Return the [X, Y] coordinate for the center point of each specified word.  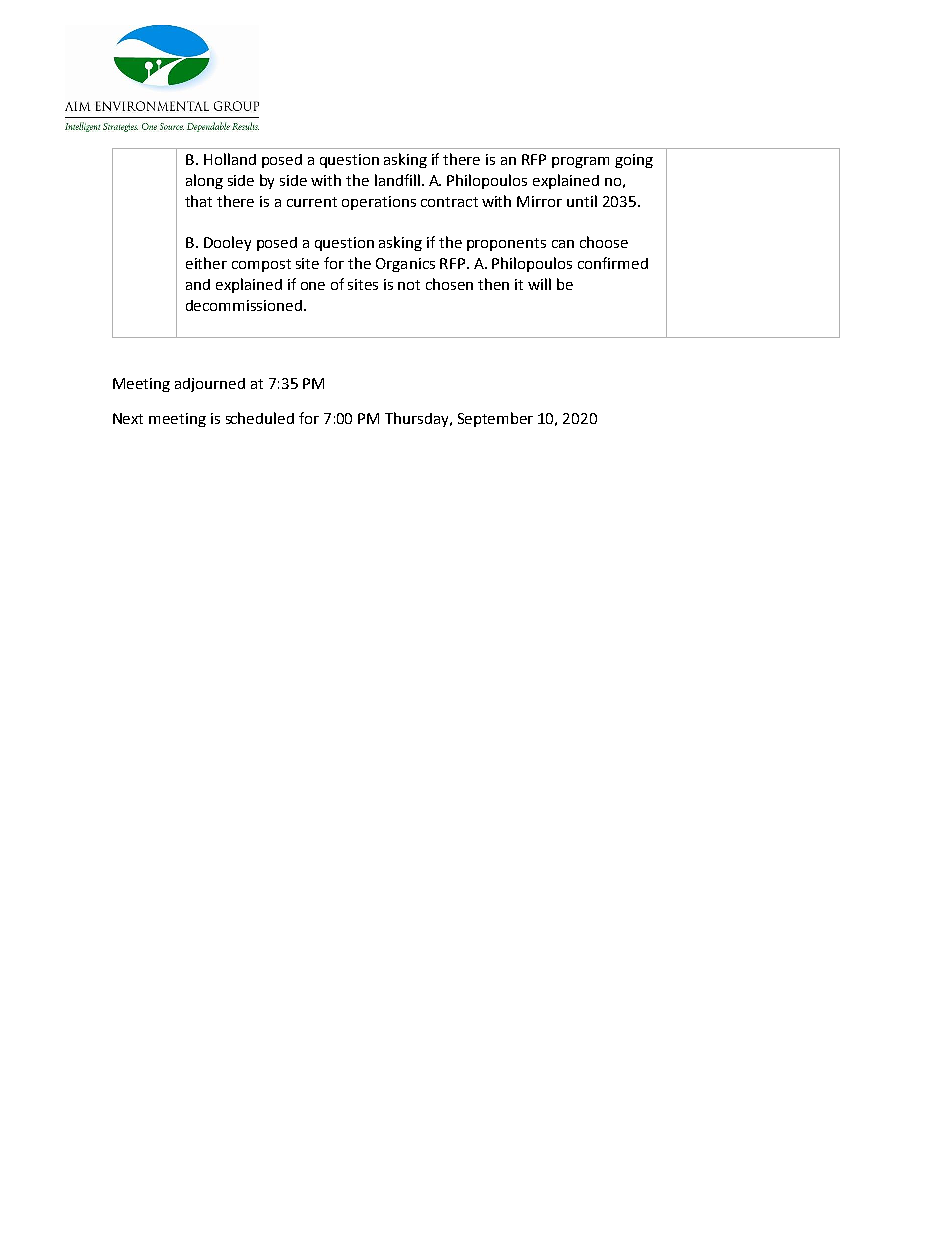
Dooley [227, 243]
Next [128, 418]
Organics [405, 265]
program [580, 162]
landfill [397, 180]
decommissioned [245, 305]
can [563, 244]
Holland [230, 159]
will [539, 284]
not [409, 285]
